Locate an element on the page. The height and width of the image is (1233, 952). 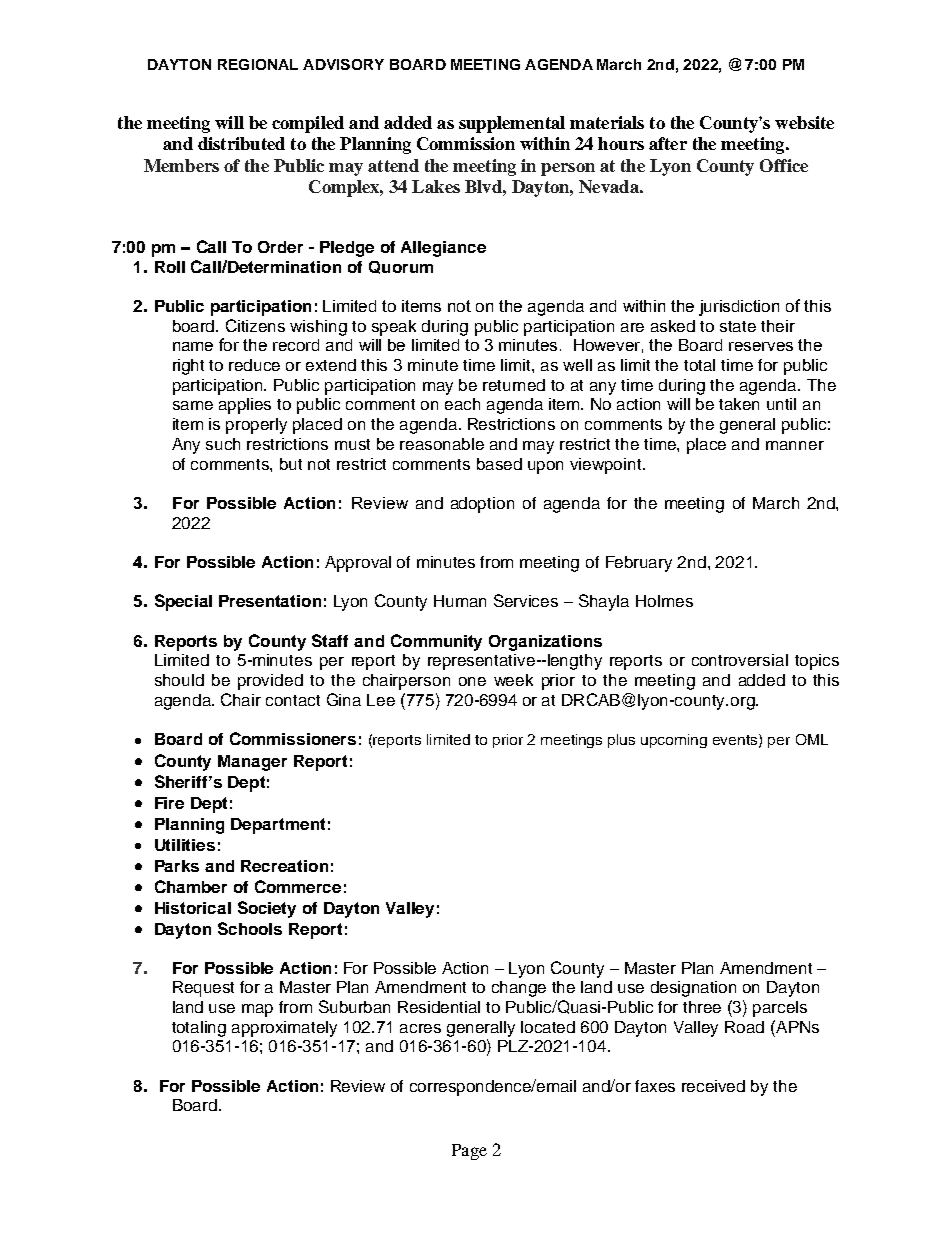
controversial is located at coordinates (740, 660).
